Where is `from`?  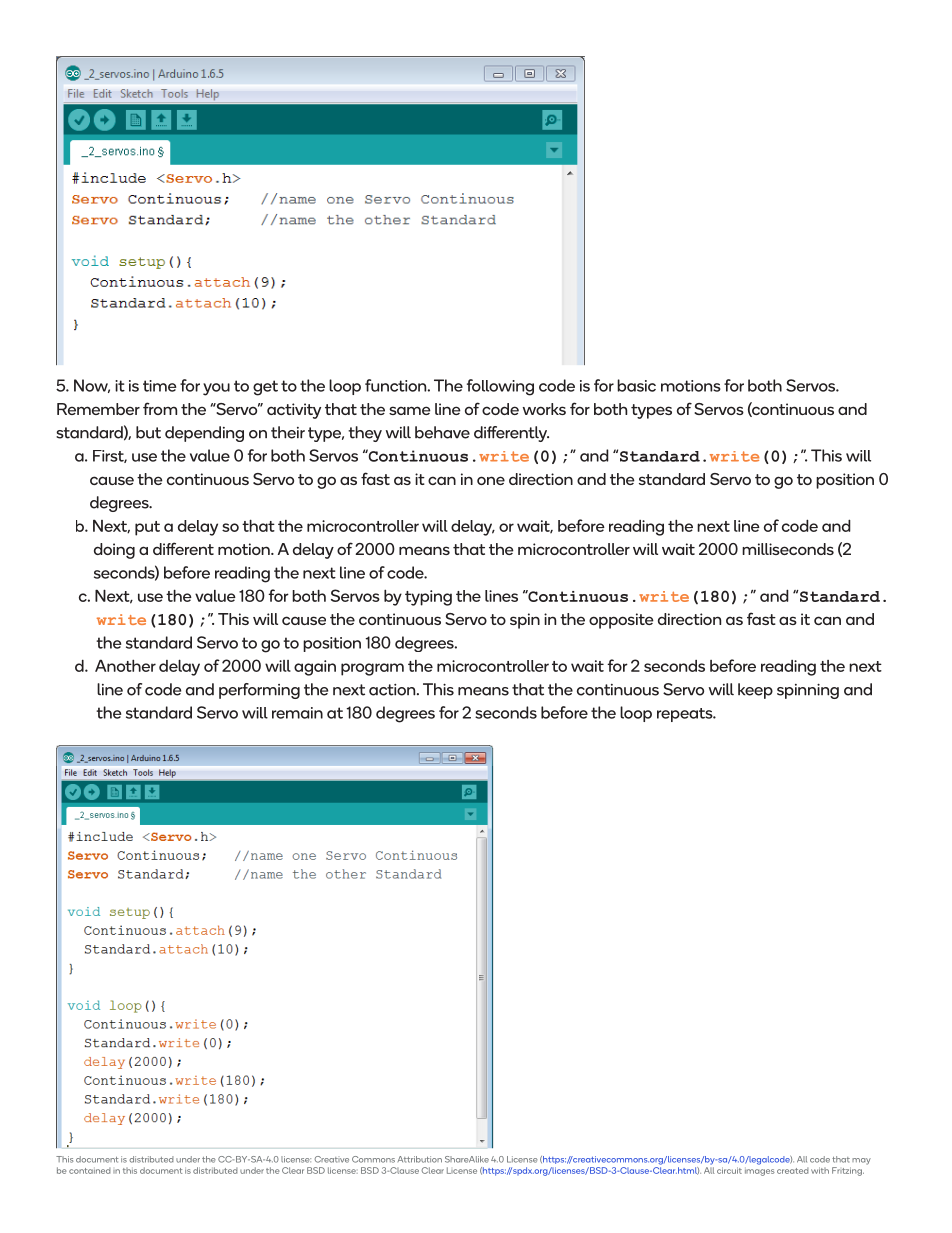 from is located at coordinates (160, 408).
